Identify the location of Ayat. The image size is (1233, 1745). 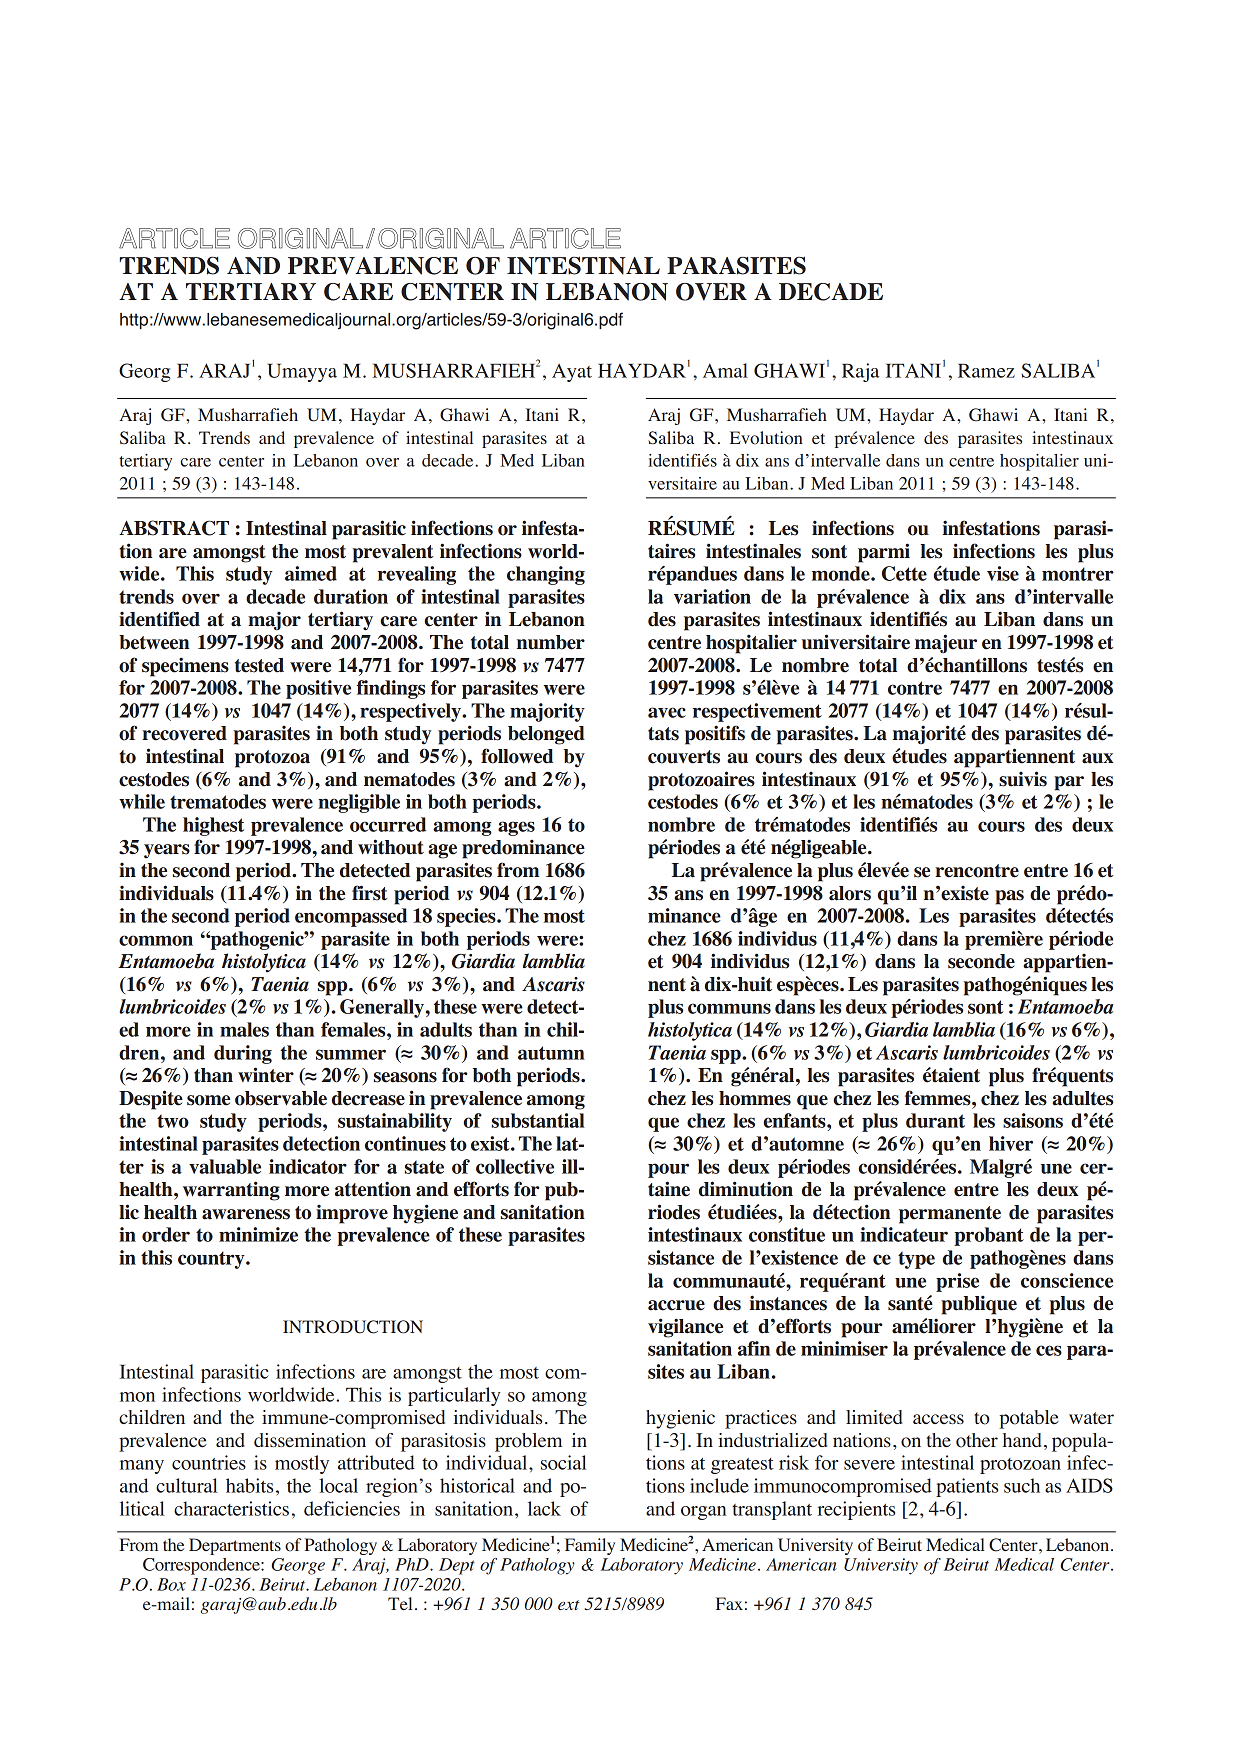
(572, 373).
